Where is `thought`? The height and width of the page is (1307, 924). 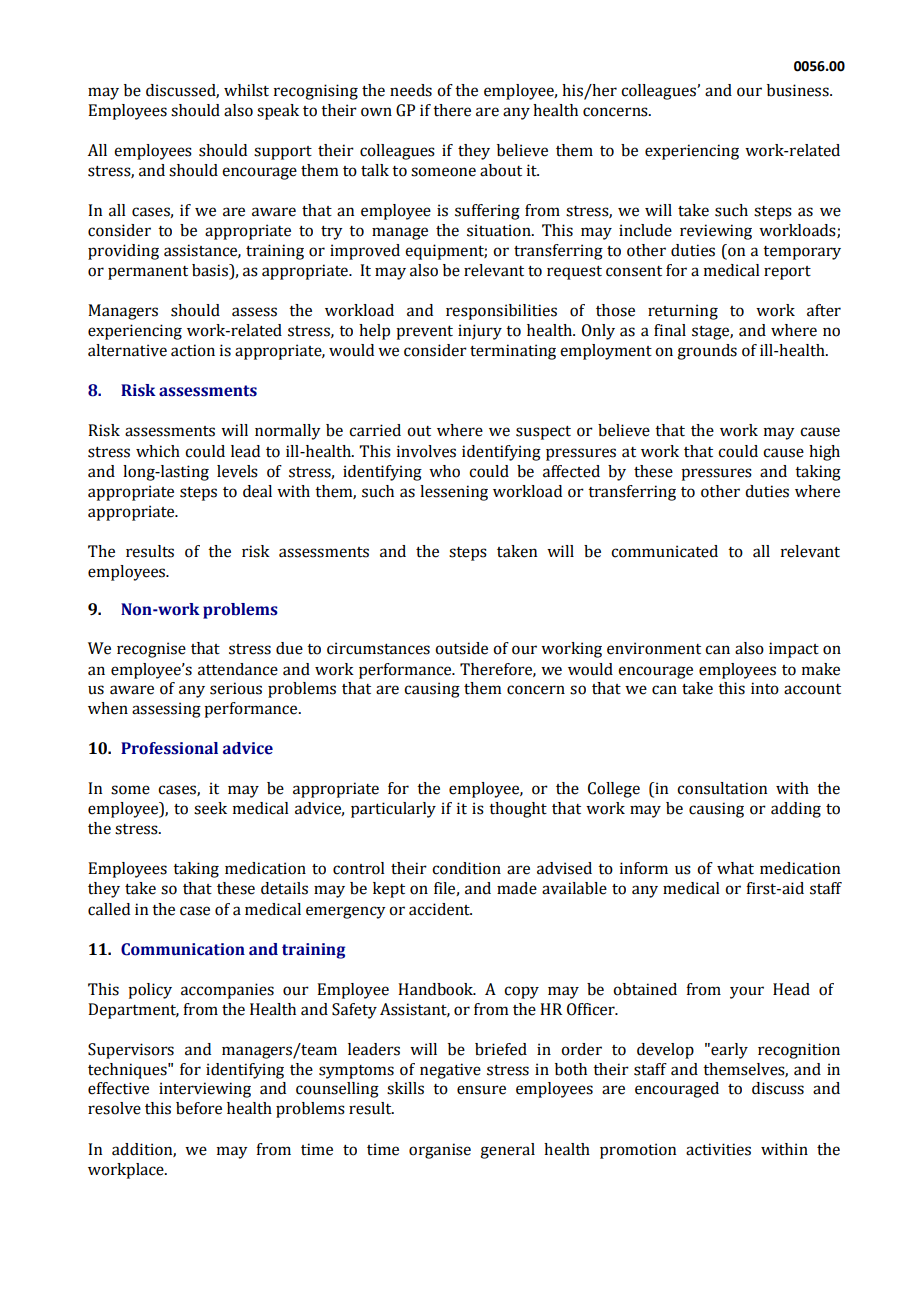
thought is located at coordinates (518, 810).
